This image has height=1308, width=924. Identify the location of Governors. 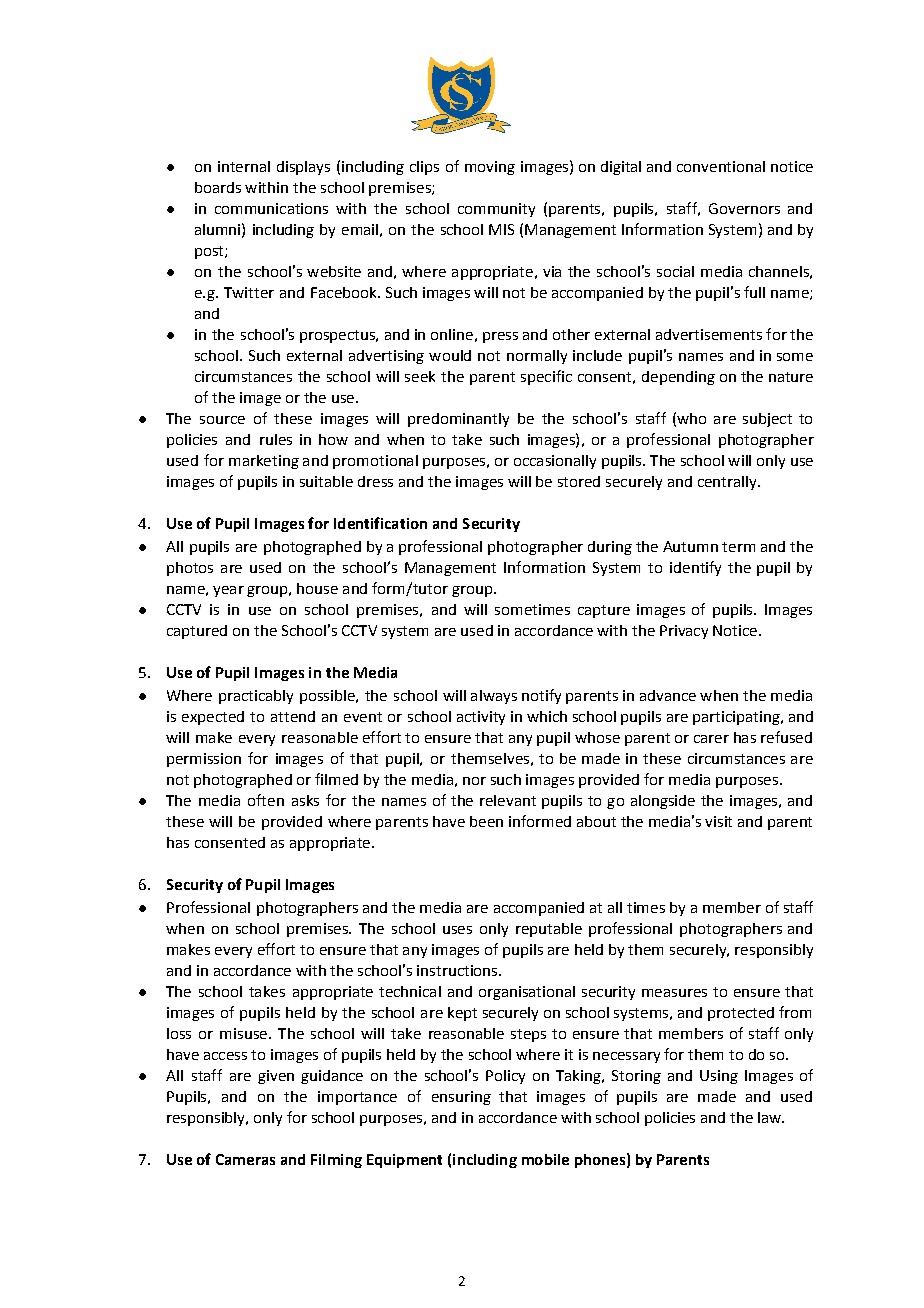
(744, 208).
